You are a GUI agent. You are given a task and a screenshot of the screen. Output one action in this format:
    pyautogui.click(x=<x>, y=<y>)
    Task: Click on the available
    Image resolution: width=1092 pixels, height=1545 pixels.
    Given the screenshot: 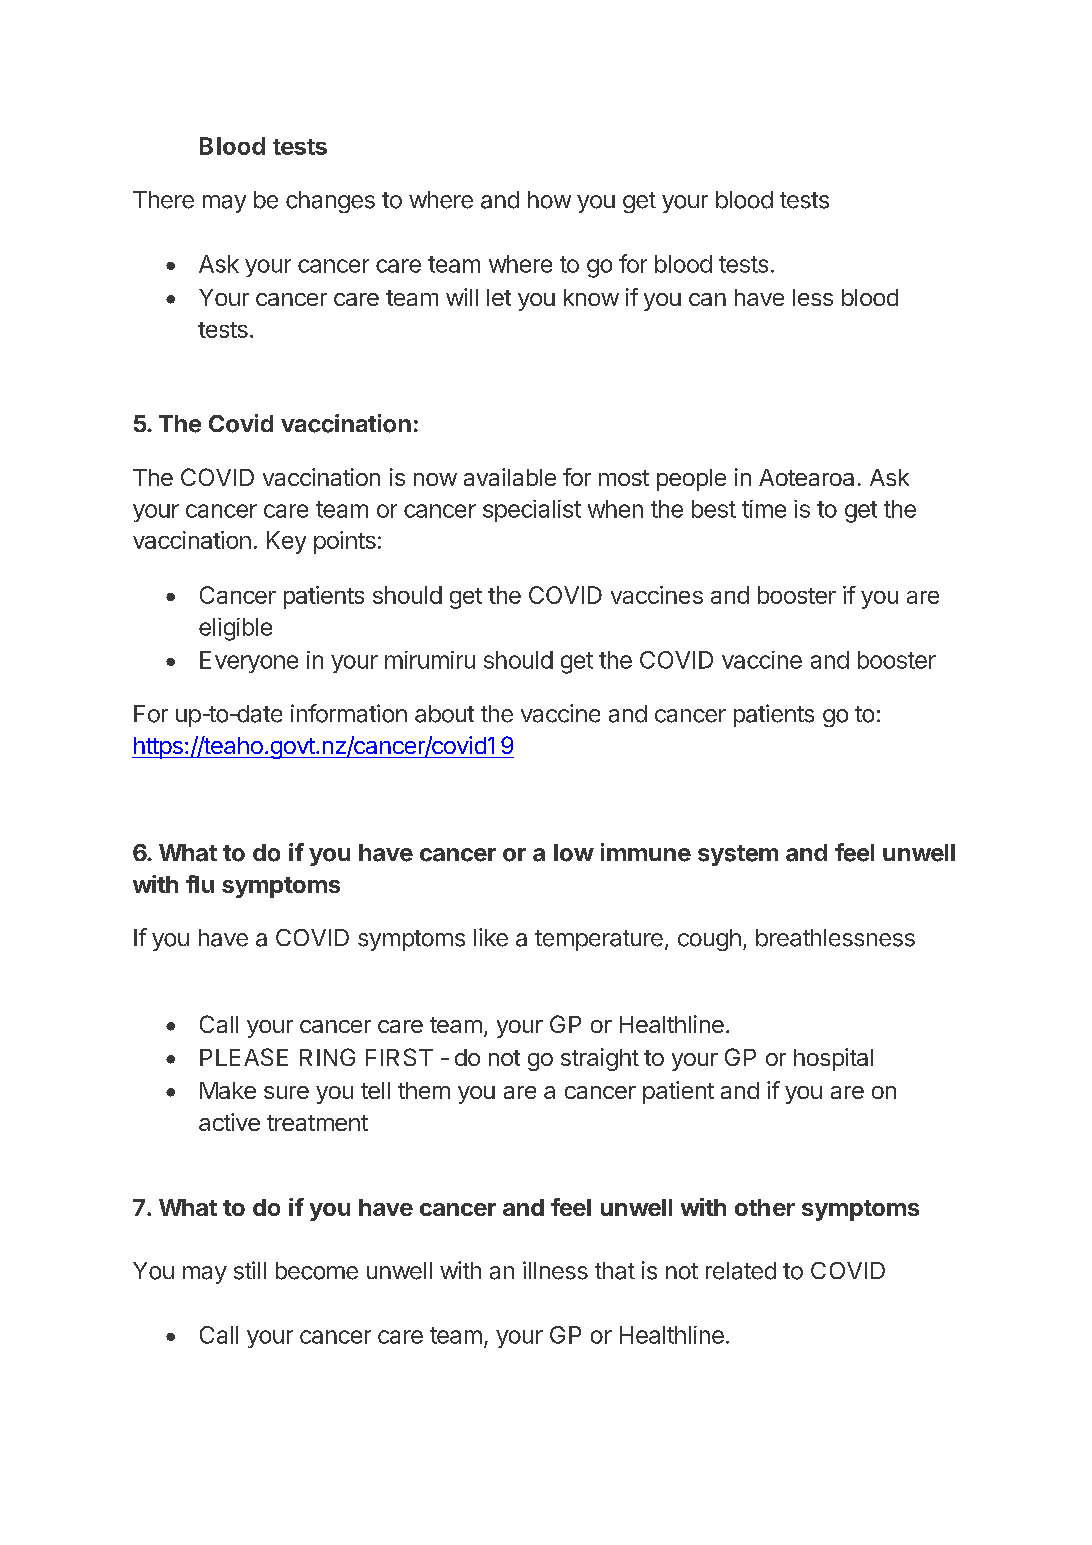 What is the action you would take?
    pyautogui.click(x=510, y=477)
